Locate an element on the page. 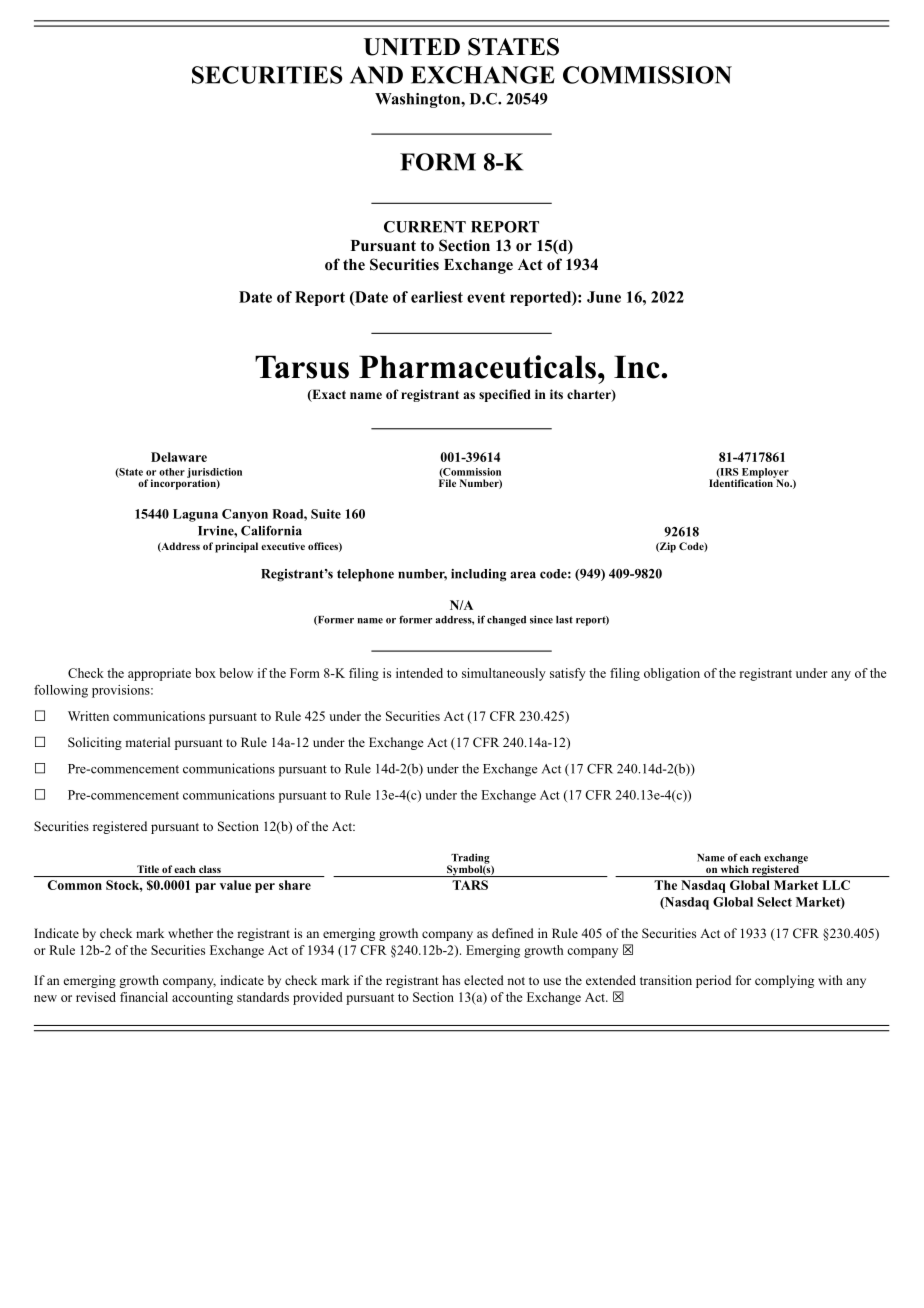 The height and width of the document is (1308, 924). June is located at coordinates (604, 297).
